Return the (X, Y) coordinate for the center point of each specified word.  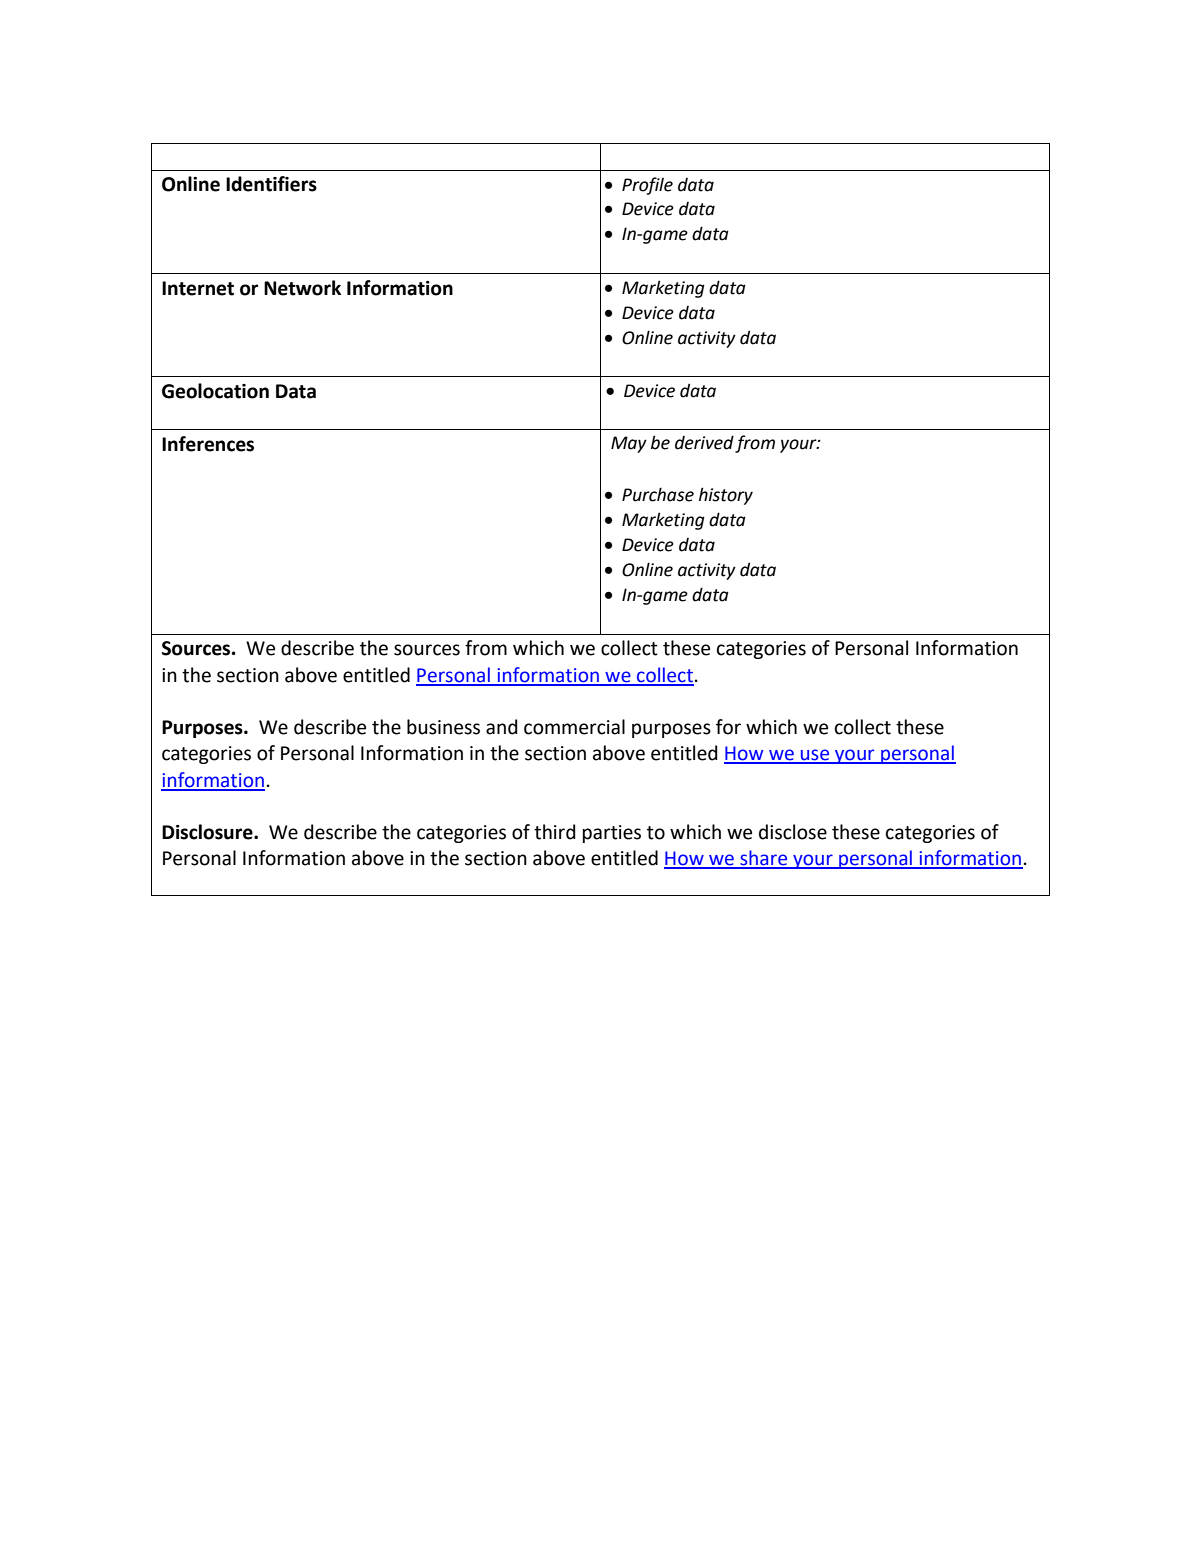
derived (704, 442)
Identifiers (271, 184)
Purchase (658, 494)
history (726, 496)
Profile (647, 186)
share (764, 859)
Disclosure (208, 832)
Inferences (208, 444)
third (555, 832)
